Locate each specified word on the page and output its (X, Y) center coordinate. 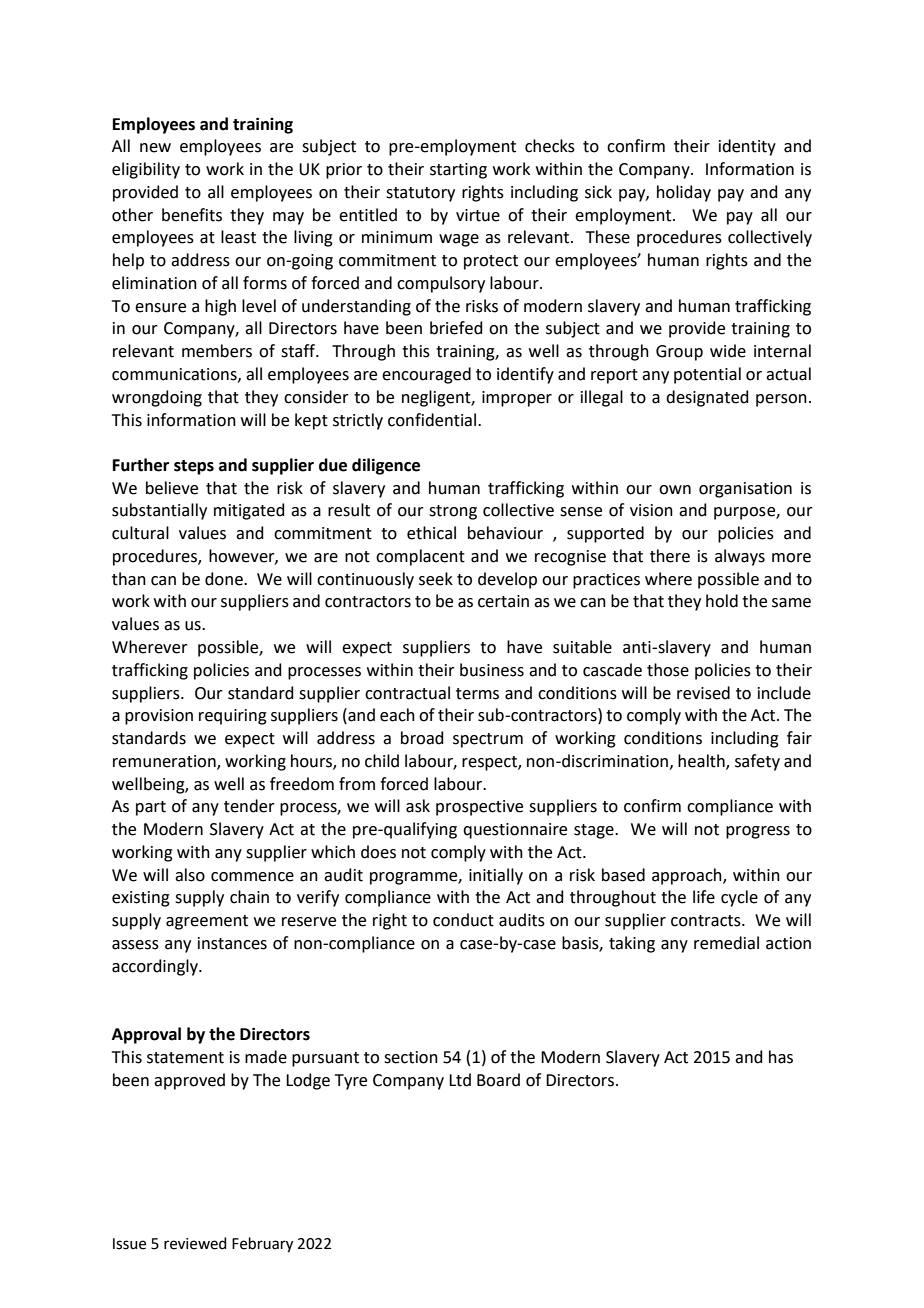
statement (185, 1058)
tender (249, 806)
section (411, 1057)
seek (436, 579)
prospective (479, 808)
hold (722, 601)
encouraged (426, 375)
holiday (684, 193)
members (217, 351)
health (702, 762)
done (225, 579)
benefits (192, 215)
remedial (726, 943)
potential (707, 375)
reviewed (195, 1243)
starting (458, 171)
